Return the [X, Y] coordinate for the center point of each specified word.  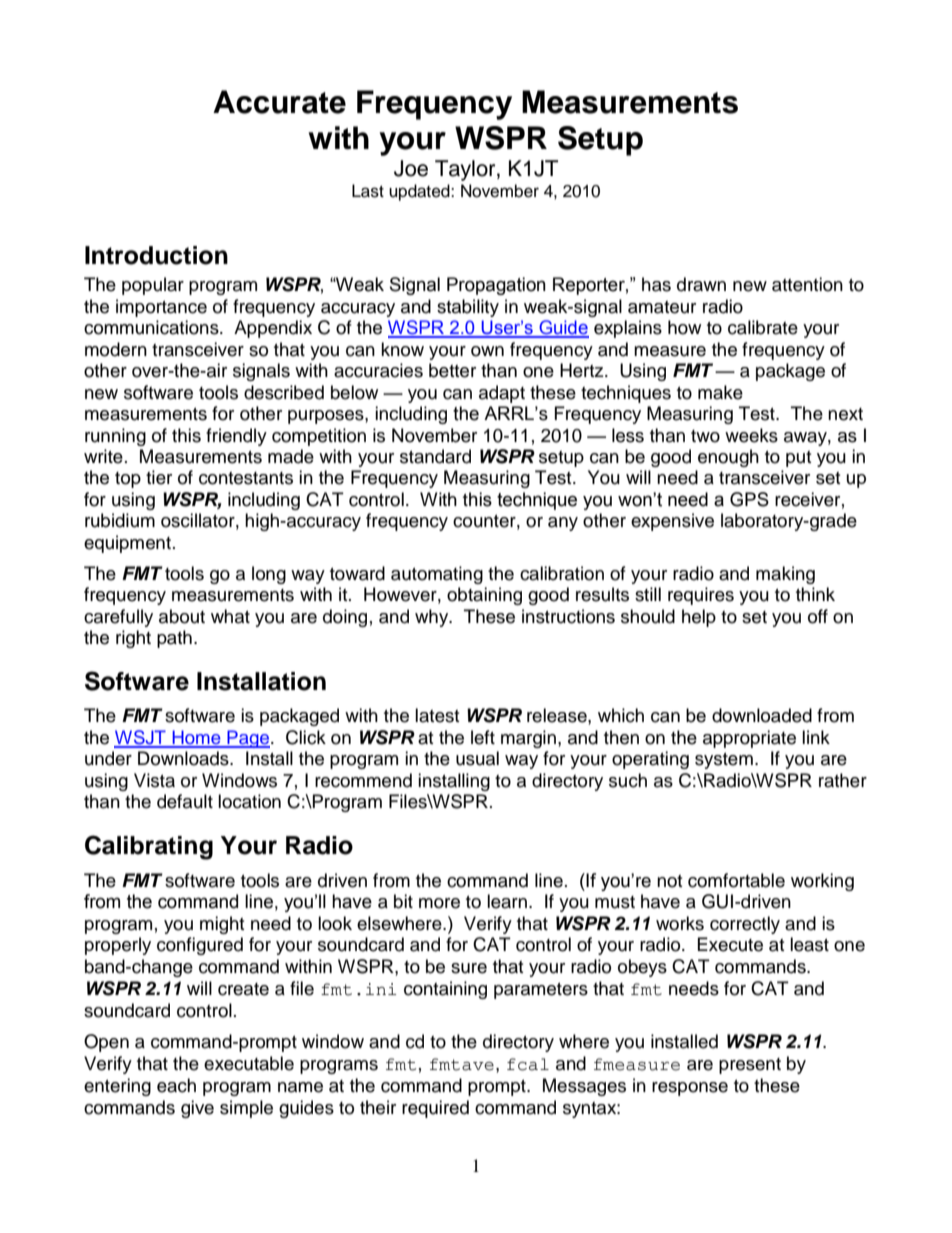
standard [435, 456]
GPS [749, 499]
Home [196, 738]
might [222, 925]
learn [507, 901]
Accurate [279, 102]
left [483, 737]
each [176, 1085]
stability [468, 308]
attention [807, 284]
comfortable [736, 880]
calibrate [763, 327]
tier [159, 477]
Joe [411, 168]
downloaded [762, 715]
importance [161, 308]
